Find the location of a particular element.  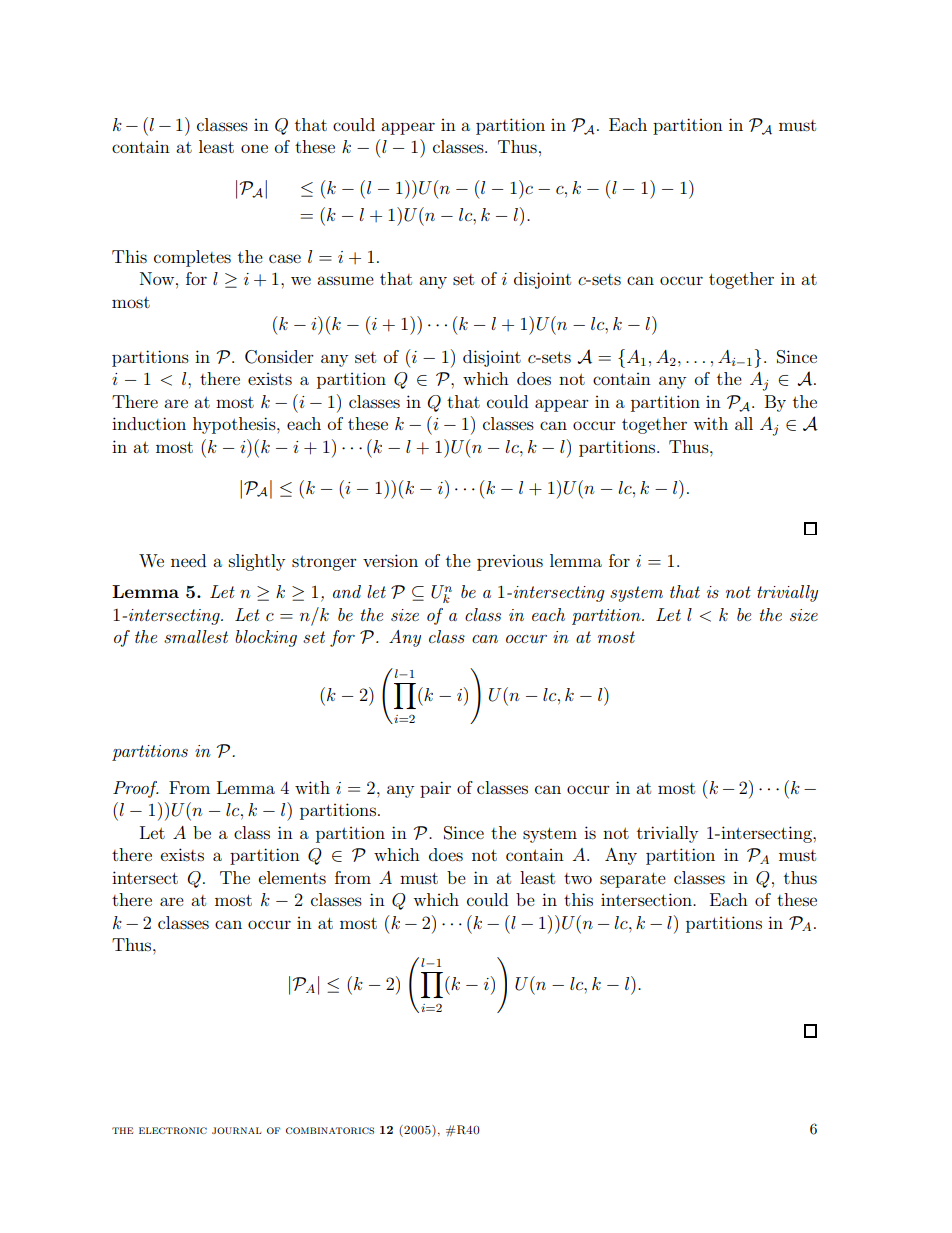

hypothesis is located at coordinates (235, 425).
